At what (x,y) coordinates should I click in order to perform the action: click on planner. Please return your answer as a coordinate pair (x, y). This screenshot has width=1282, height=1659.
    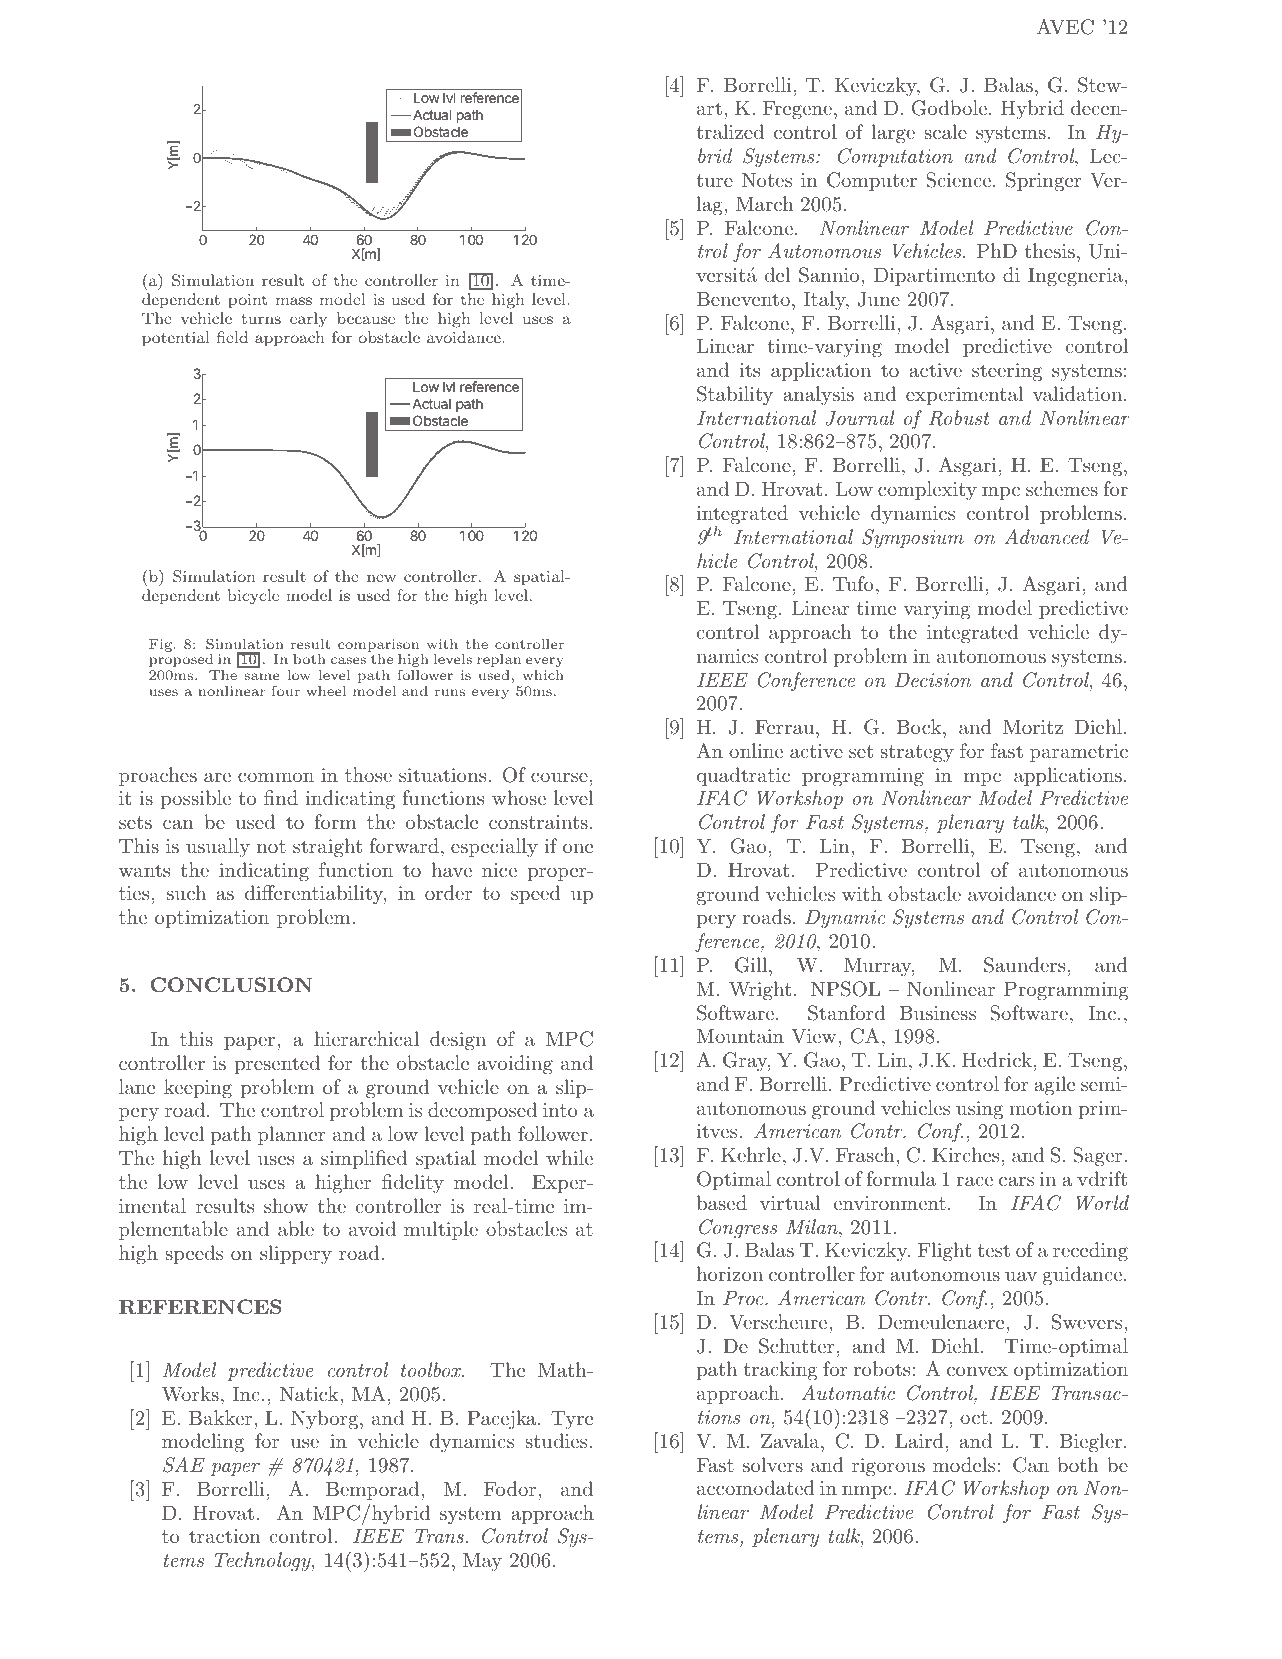
    Looking at the image, I should click on (291, 1135).
